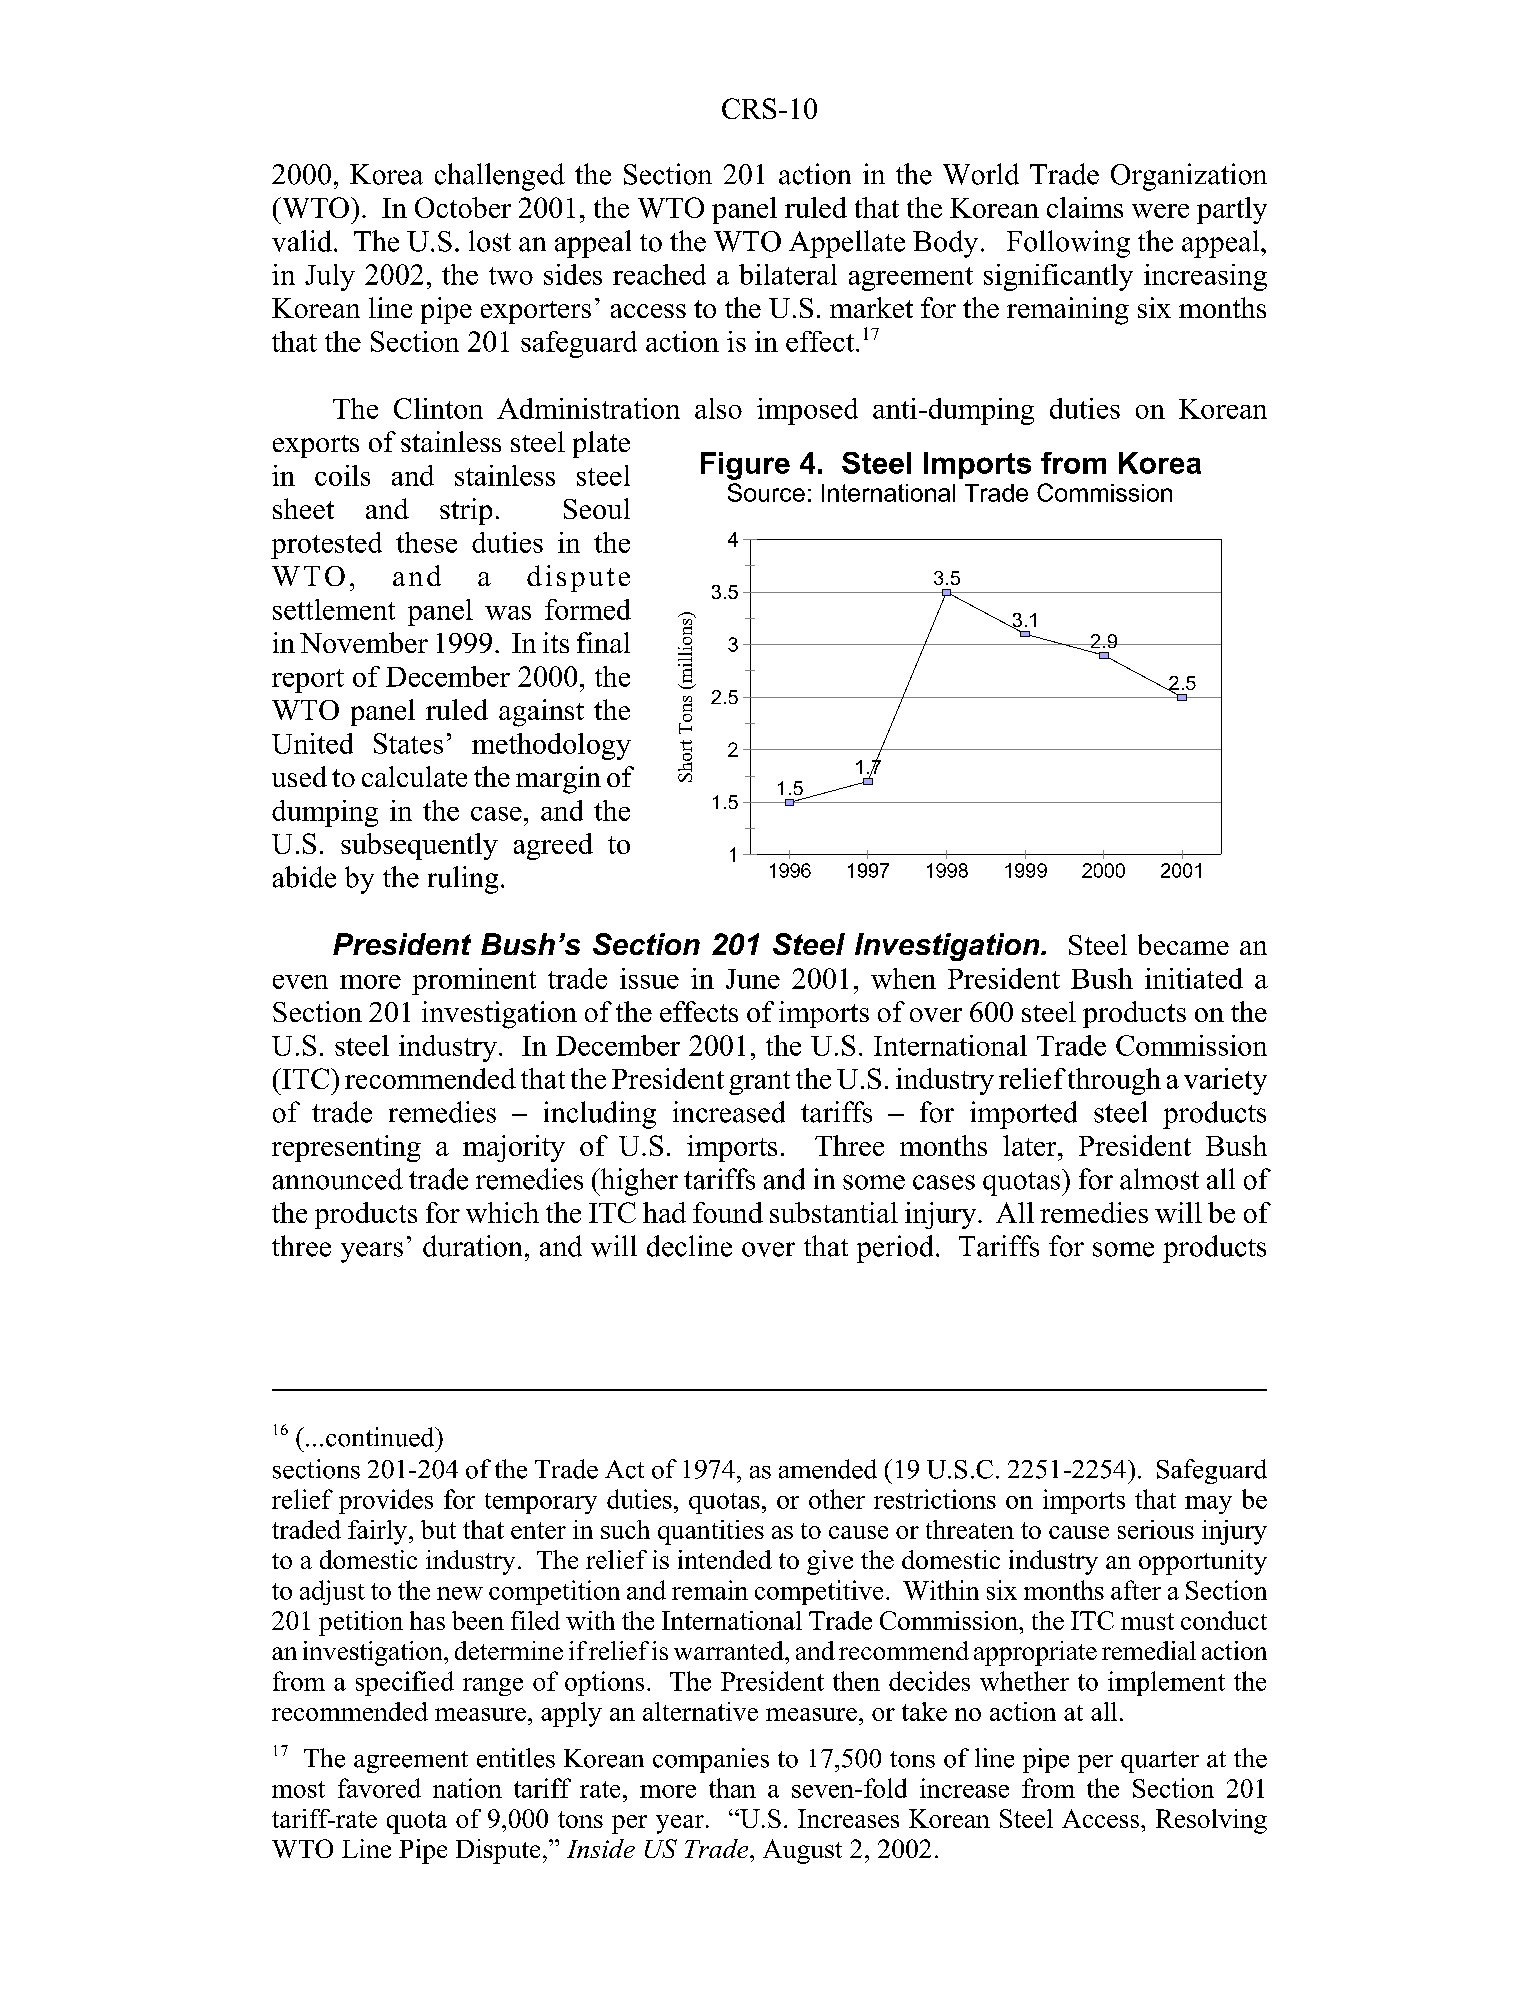 The image size is (1539, 1991). What do you see at coordinates (463, 207) in the screenshot?
I see `October` at bounding box center [463, 207].
